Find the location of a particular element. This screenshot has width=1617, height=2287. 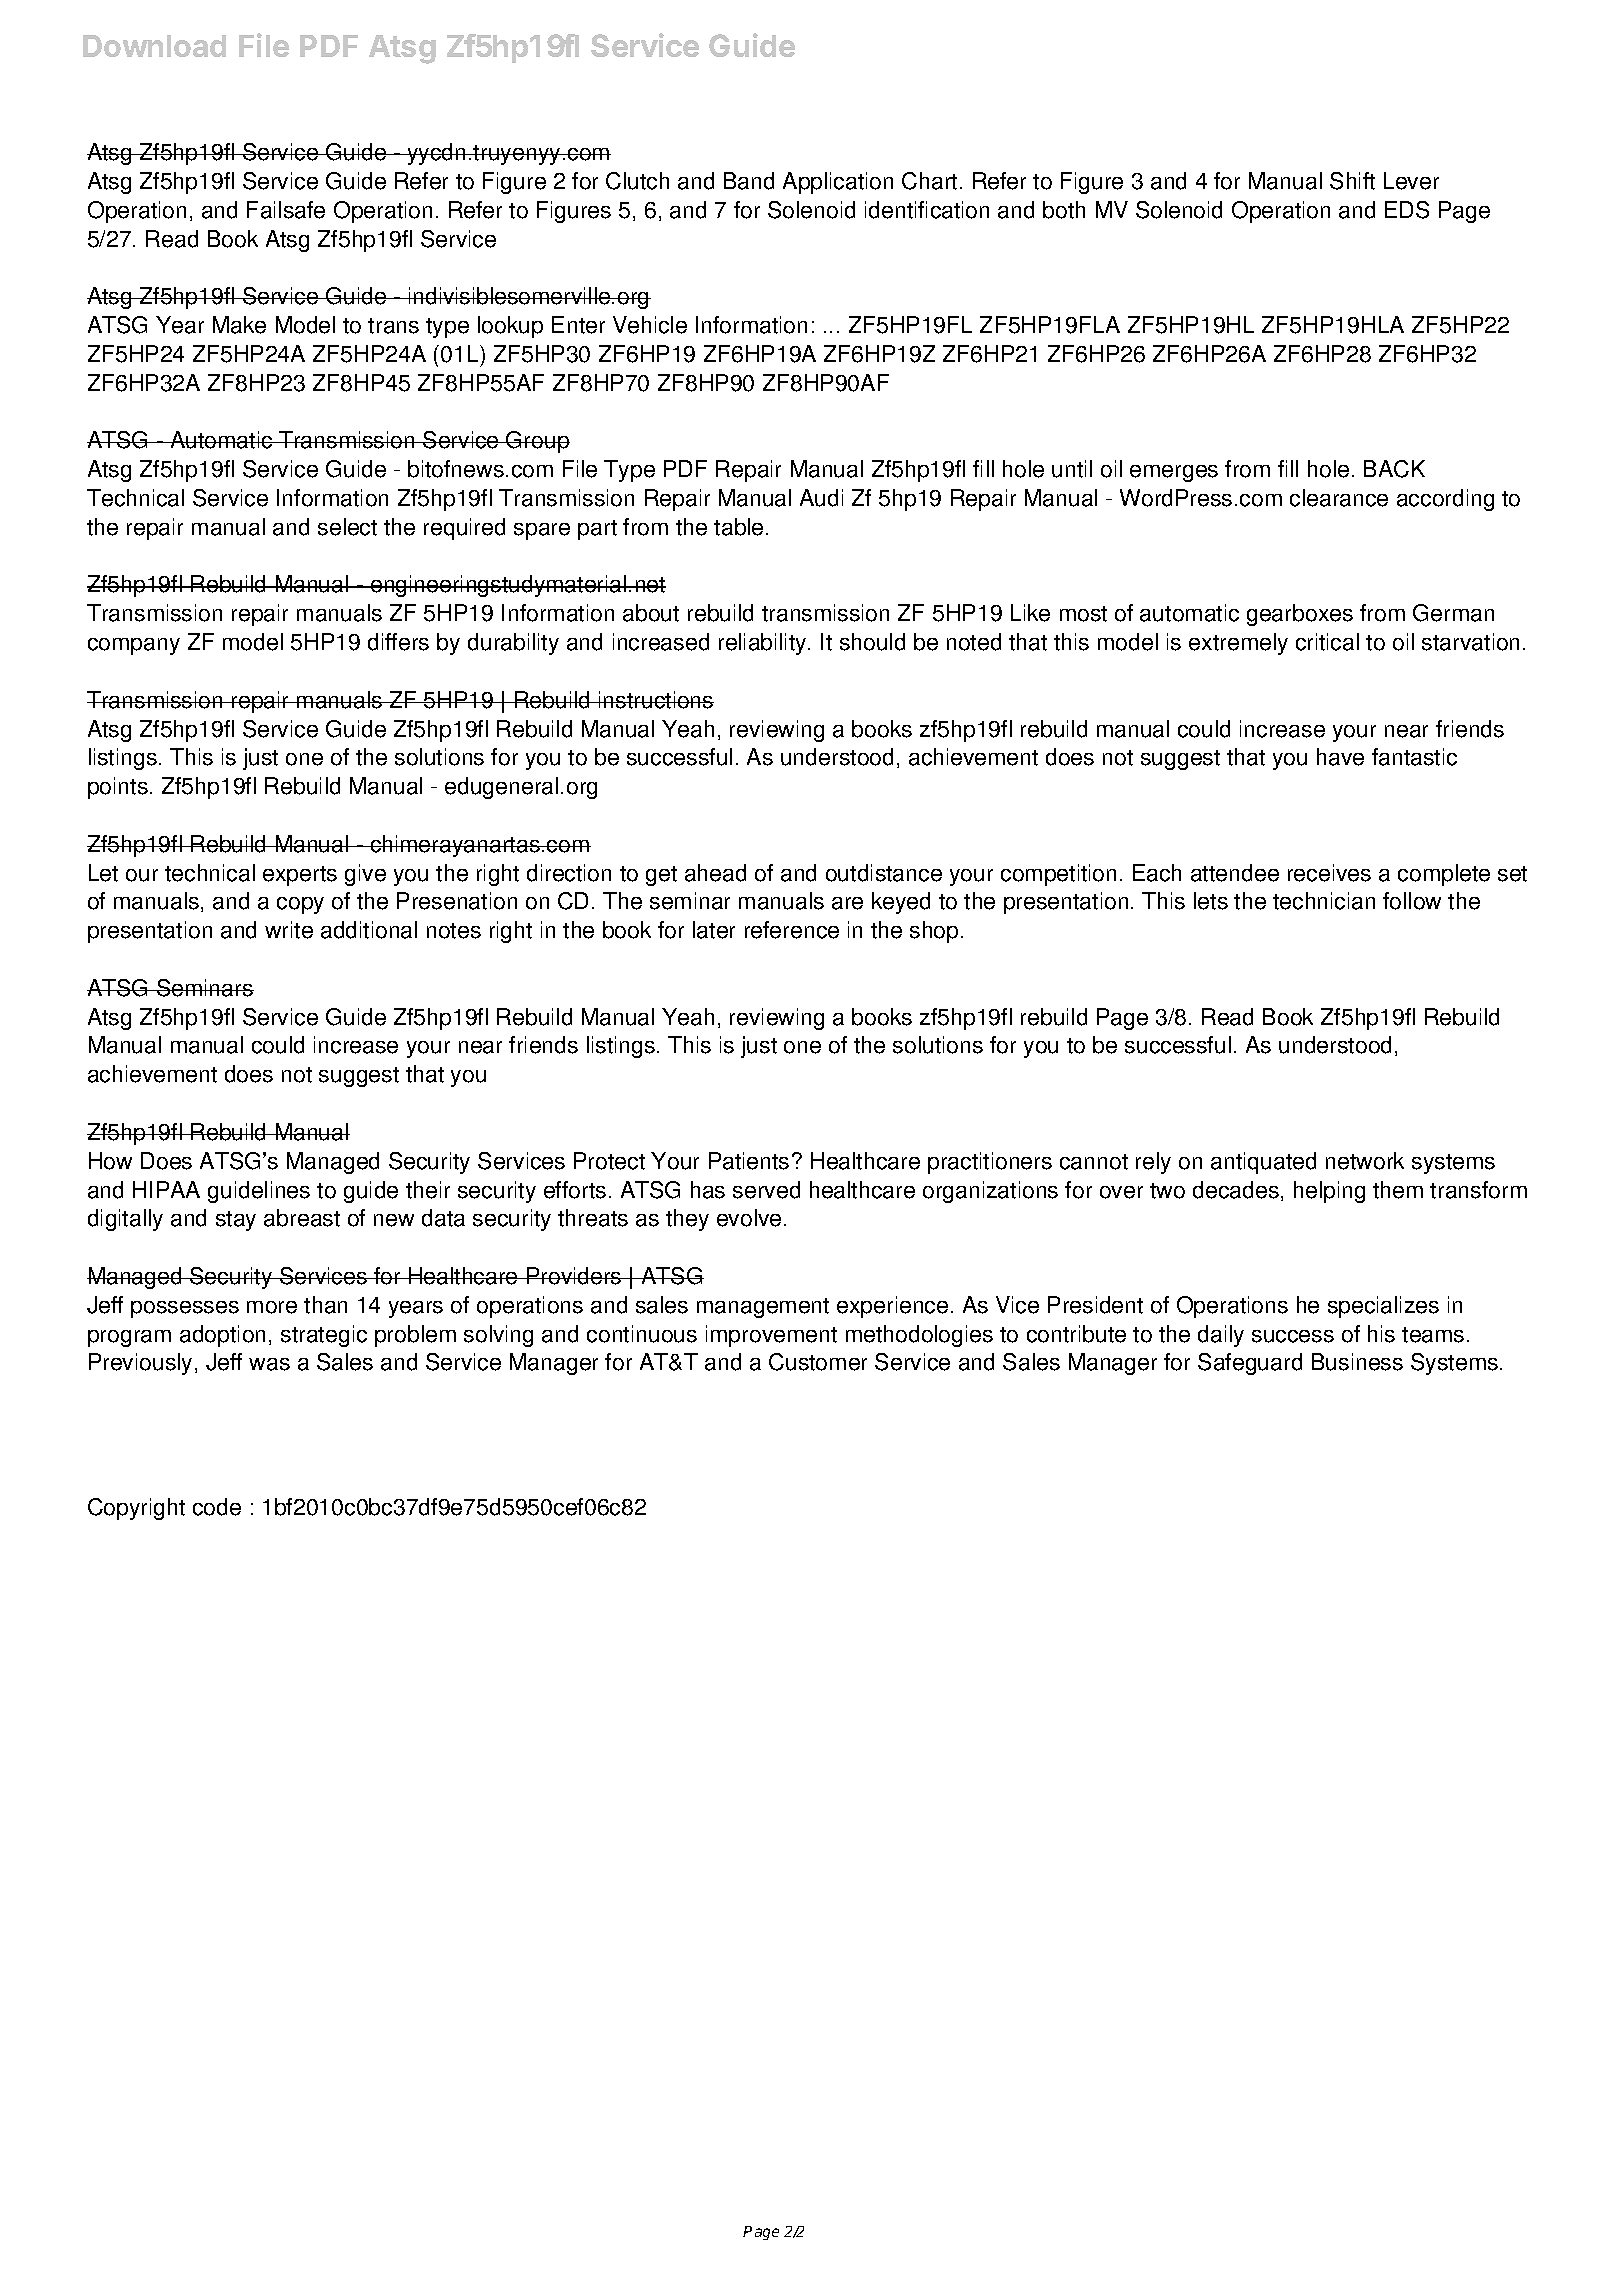

HIPAA is located at coordinates (166, 1189).
